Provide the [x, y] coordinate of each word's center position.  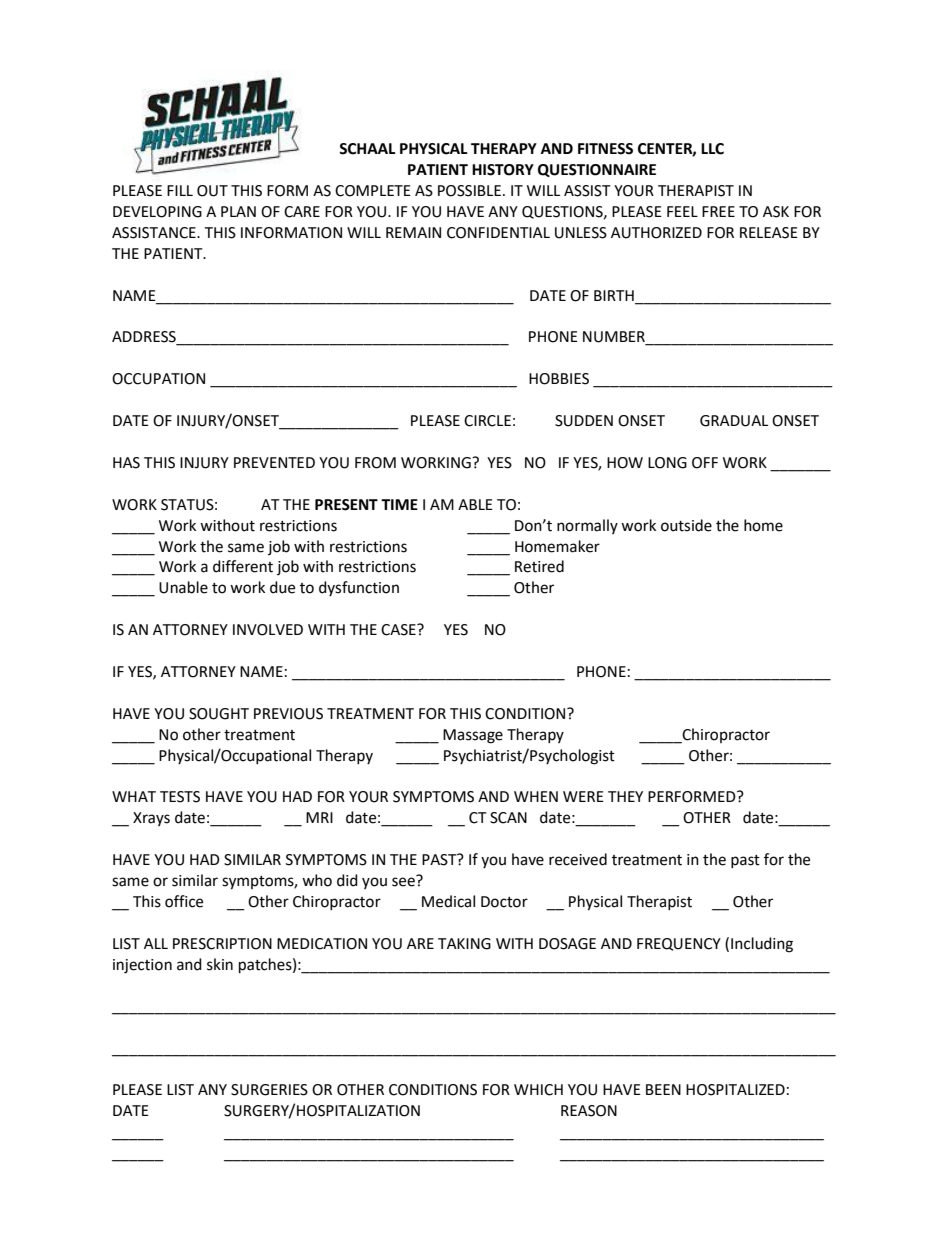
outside [686, 525]
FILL [180, 190]
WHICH [538, 1090]
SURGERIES [269, 1090]
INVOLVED [268, 630]
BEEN [663, 1089]
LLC [712, 149]
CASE [399, 630]
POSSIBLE [469, 191]
